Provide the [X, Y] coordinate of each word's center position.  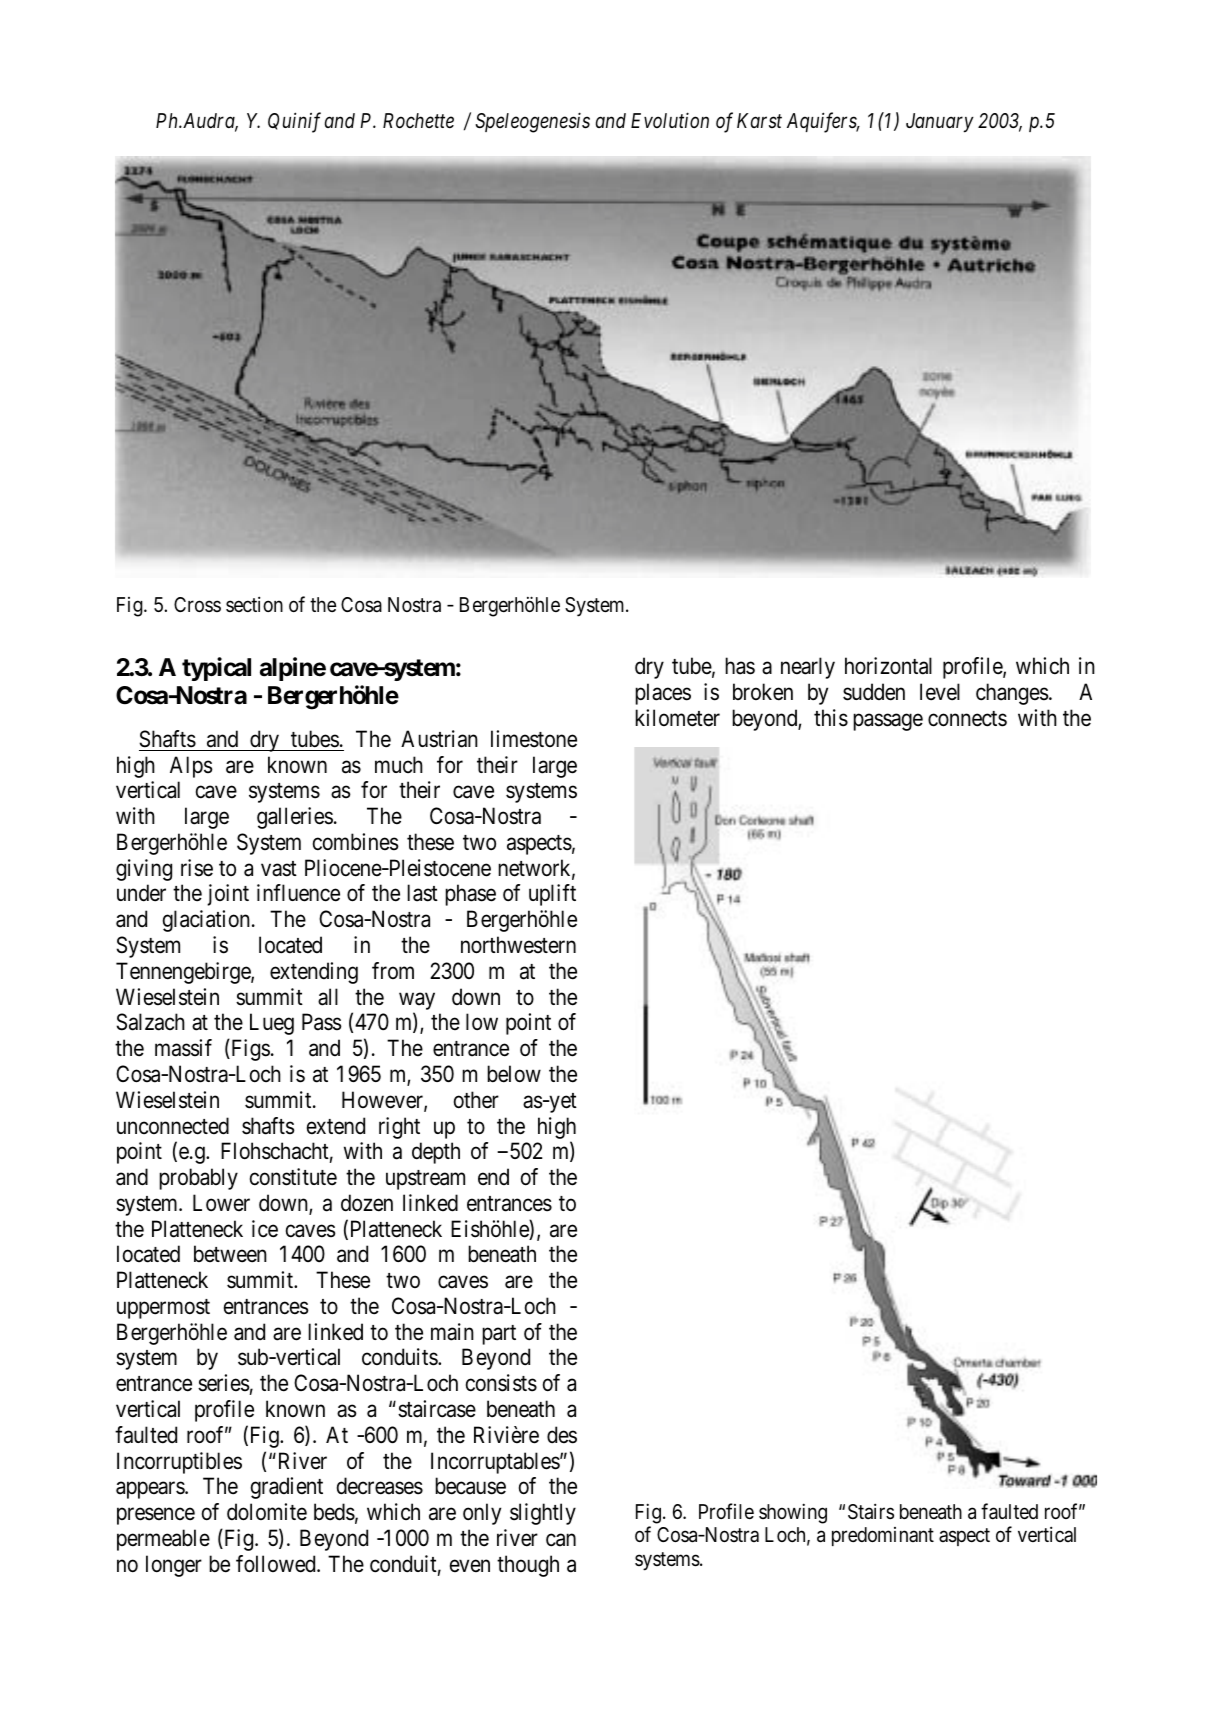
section [254, 604]
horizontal [888, 666]
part [499, 1335]
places [663, 694]
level [940, 692]
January [940, 123]
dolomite [267, 1512]
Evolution [670, 120]
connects [967, 719]
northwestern [518, 945]
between [230, 1254]
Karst [759, 120]
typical [216, 669]
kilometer [677, 718]
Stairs [871, 1511]
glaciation [206, 921]
